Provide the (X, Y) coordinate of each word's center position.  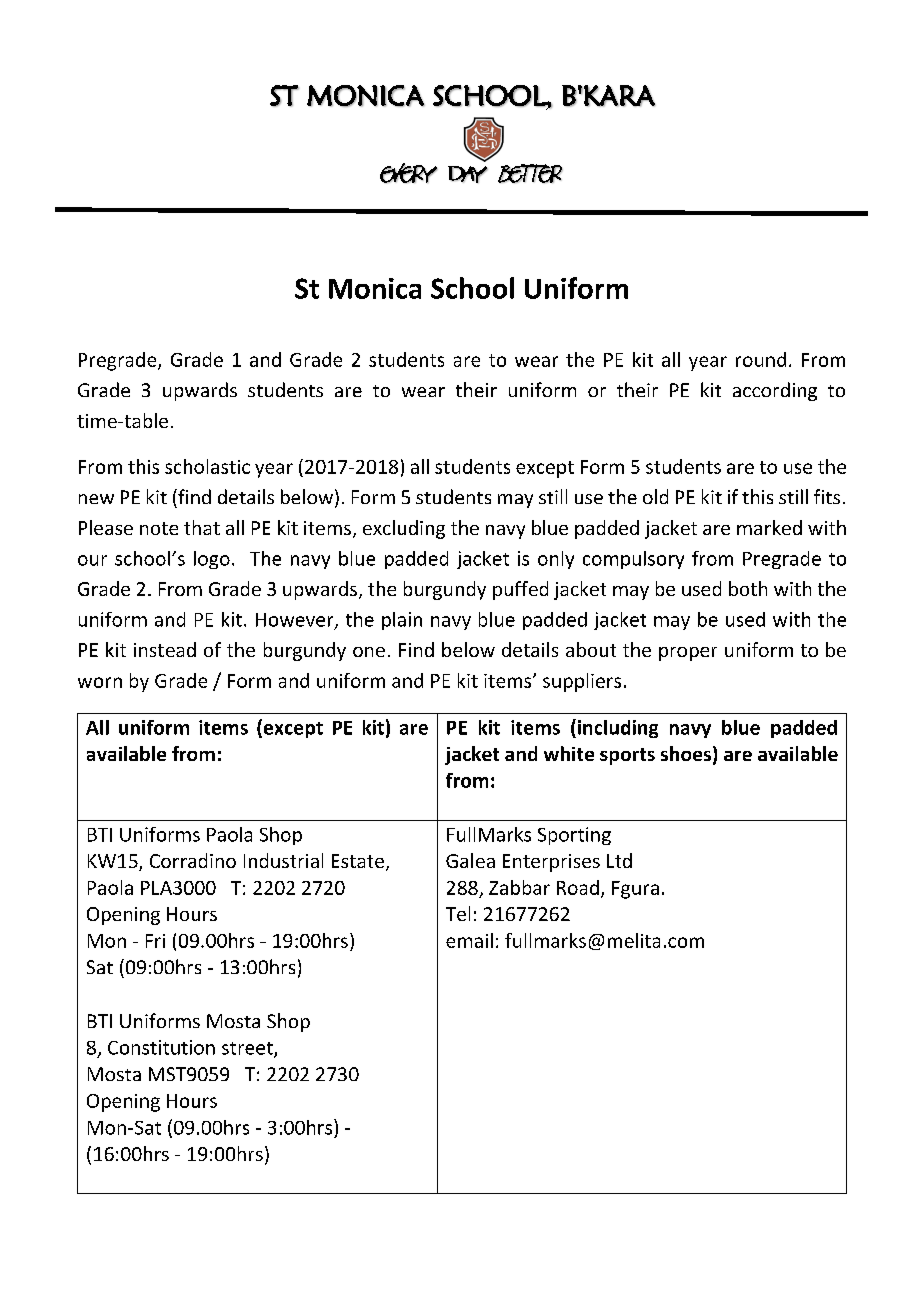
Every (409, 173)
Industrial (283, 860)
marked (769, 527)
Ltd (619, 860)
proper (688, 654)
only (556, 560)
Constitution (161, 1047)
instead (165, 649)
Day (468, 174)
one (369, 652)
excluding (404, 529)
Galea (470, 860)
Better (530, 173)
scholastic (207, 466)
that (202, 527)
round (761, 359)
